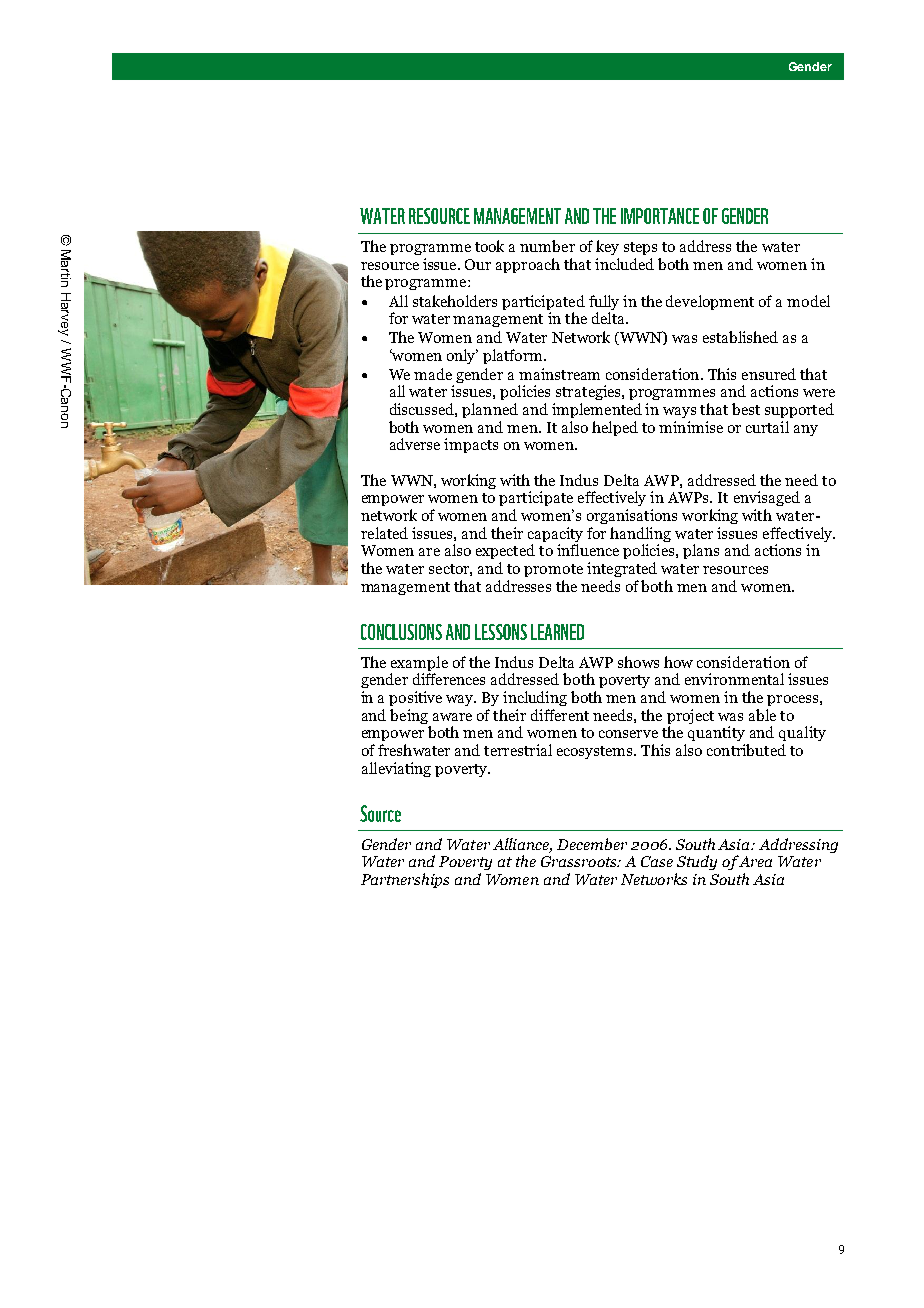 The image size is (924, 1308). Describe the element at coordinates (433, 374) in the page. I see `made` at that location.
